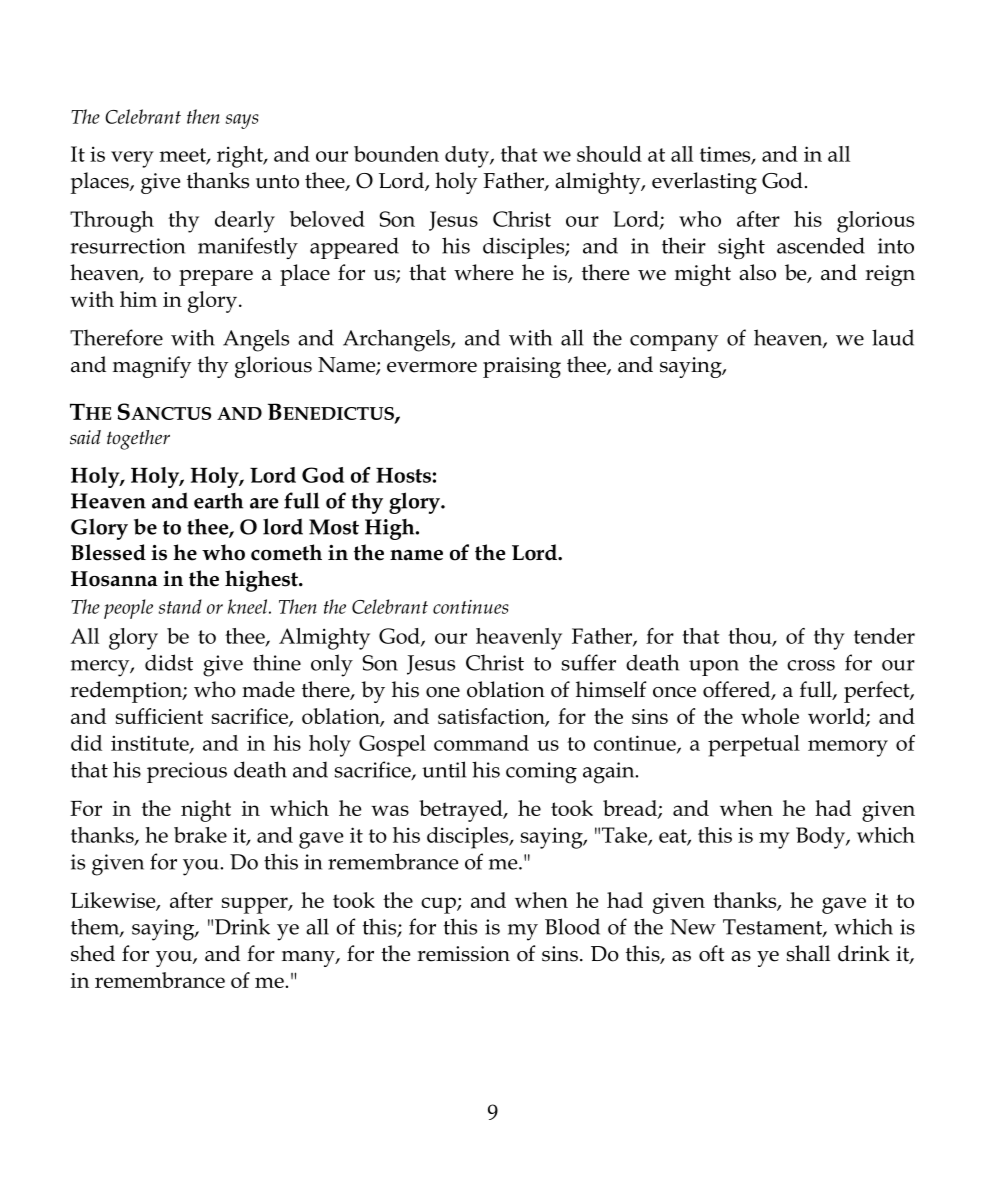 The height and width of the document is (1196, 985). Describe the element at coordinates (403, 475) in the document. I see `Hosts` at that location.
